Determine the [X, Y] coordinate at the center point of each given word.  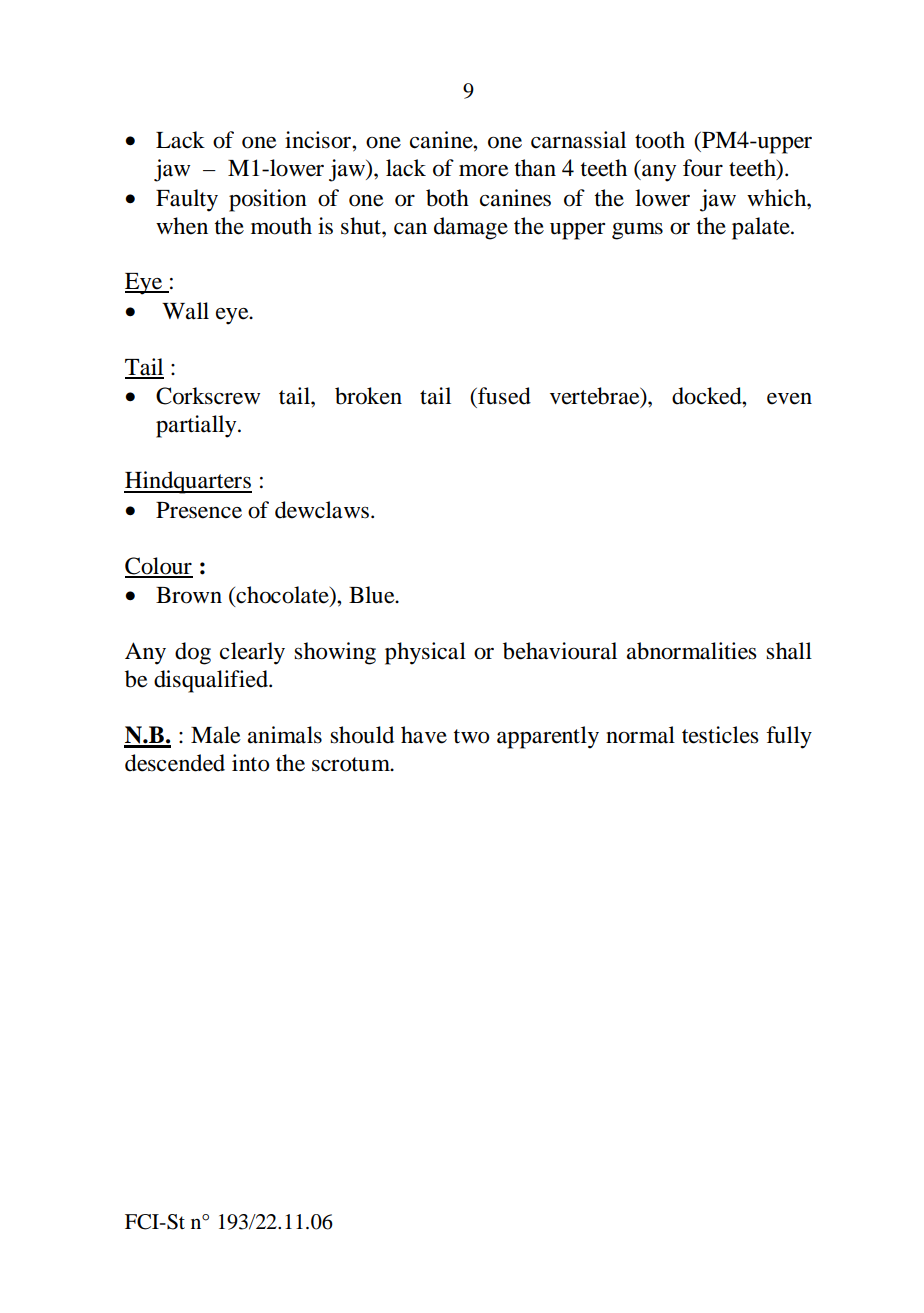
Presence [199, 510]
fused [503, 396]
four [703, 168]
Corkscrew [208, 396]
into [251, 763]
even [789, 399]
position [268, 200]
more [484, 170]
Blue [373, 595]
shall [789, 651]
